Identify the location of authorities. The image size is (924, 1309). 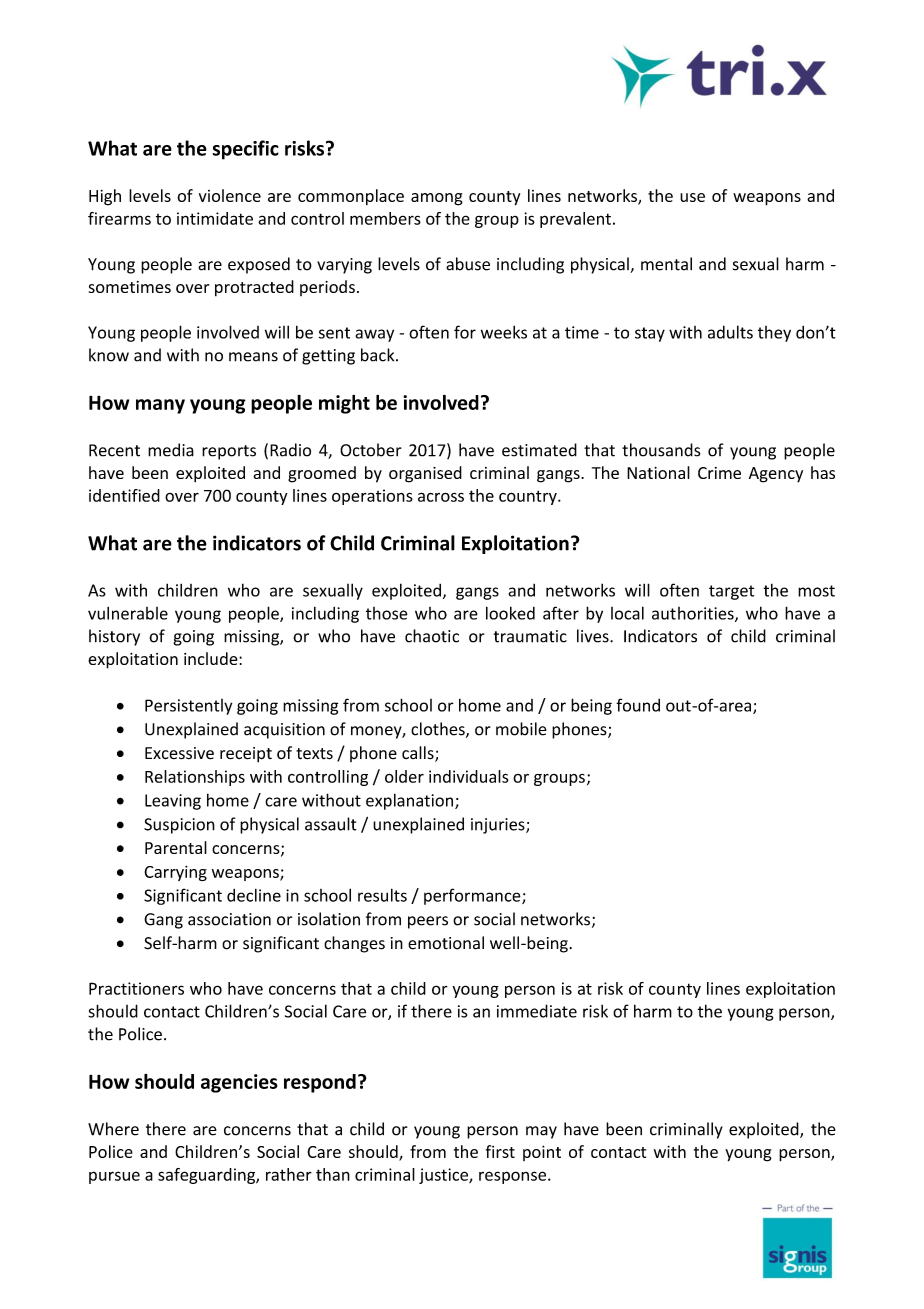
(694, 614).
